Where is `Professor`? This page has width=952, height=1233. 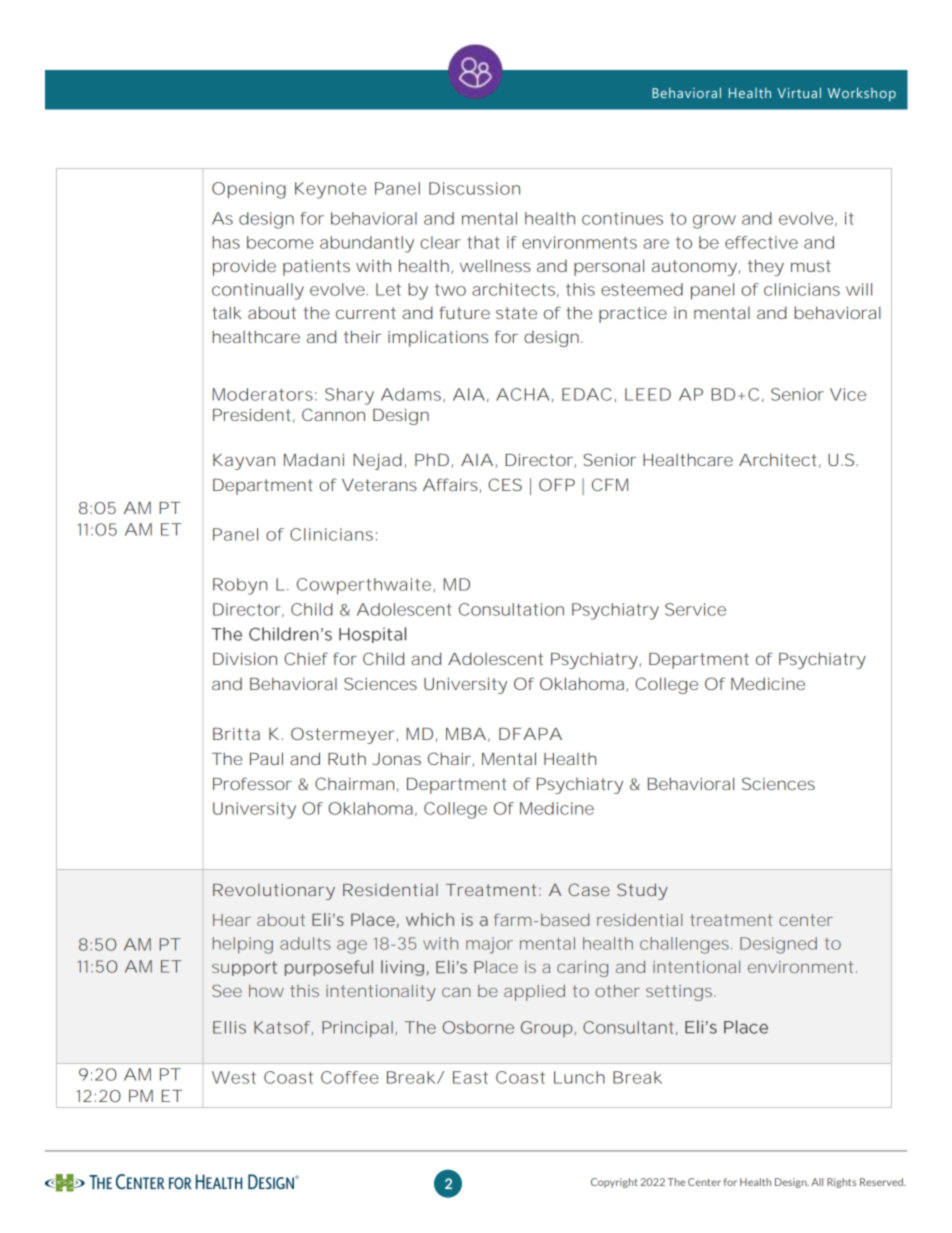 Professor is located at coordinates (252, 783).
